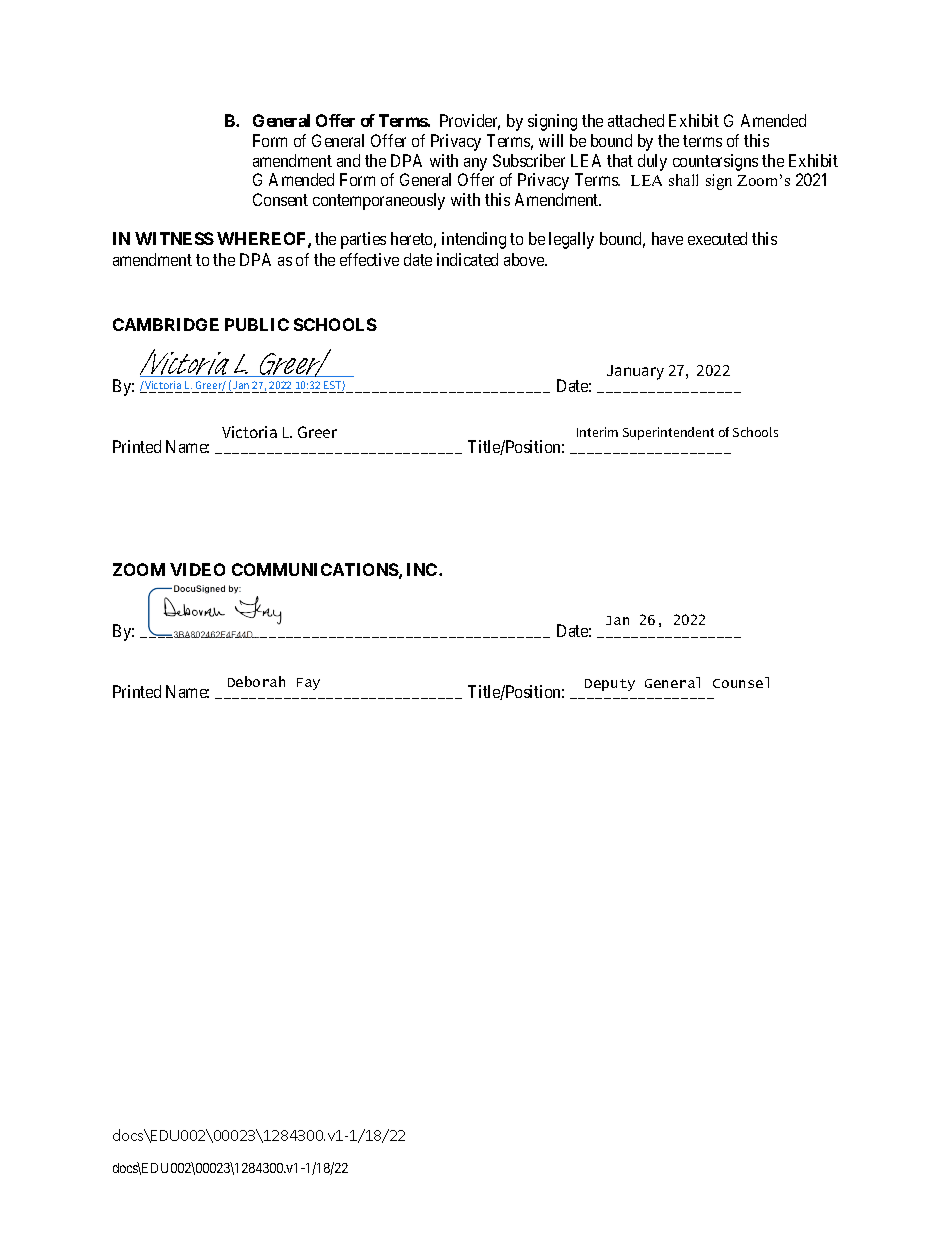 This screenshot has height=1233, width=952. Describe the element at coordinates (636, 120) in the screenshot. I see `attached` at that location.
